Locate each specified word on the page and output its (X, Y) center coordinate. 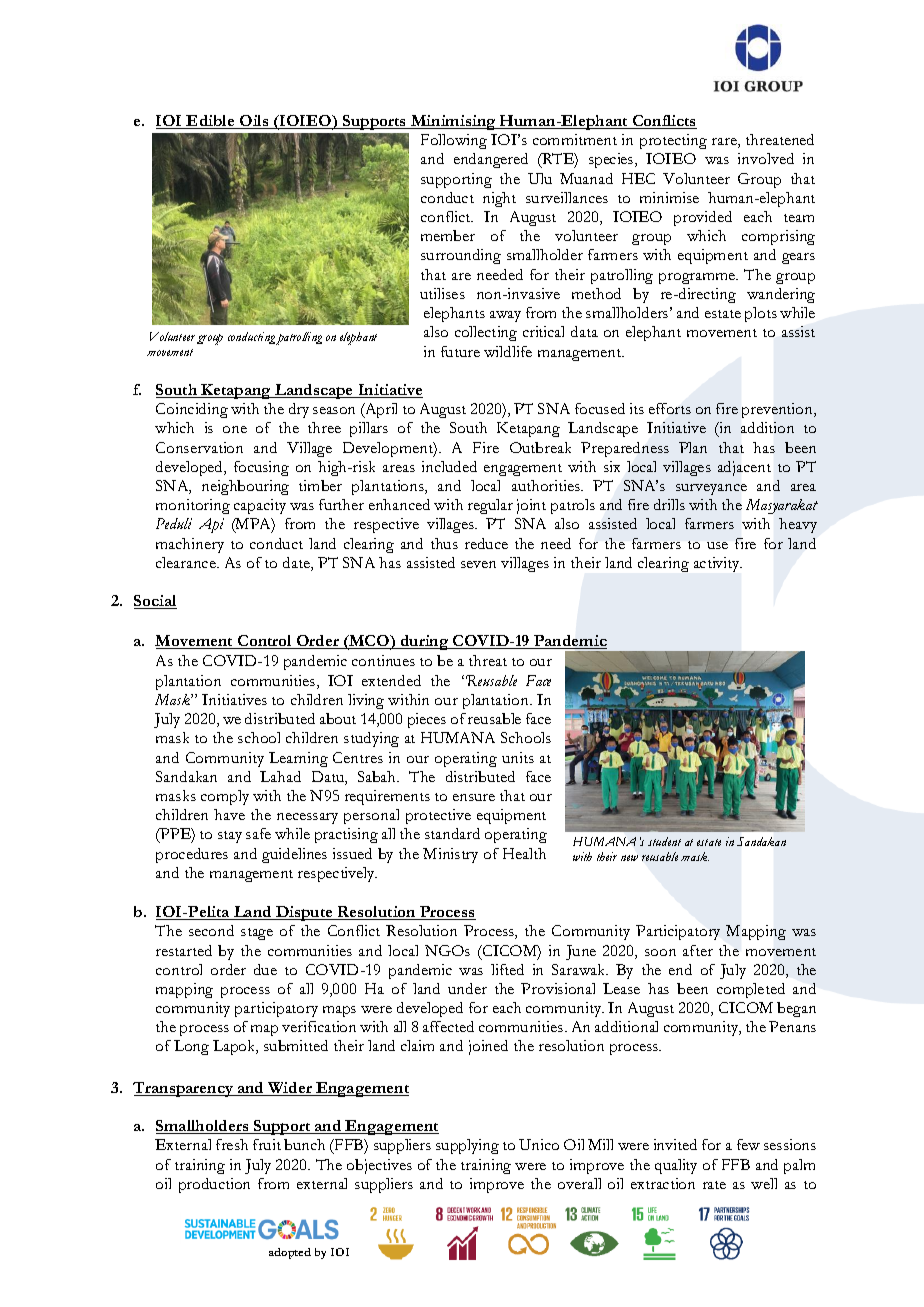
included (449, 466)
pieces (427, 720)
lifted (507, 969)
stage (257, 934)
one (235, 429)
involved (766, 158)
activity (718, 564)
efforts (670, 408)
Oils (254, 122)
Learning (298, 759)
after (698, 950)
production (214, 1185)
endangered (491, 160)
